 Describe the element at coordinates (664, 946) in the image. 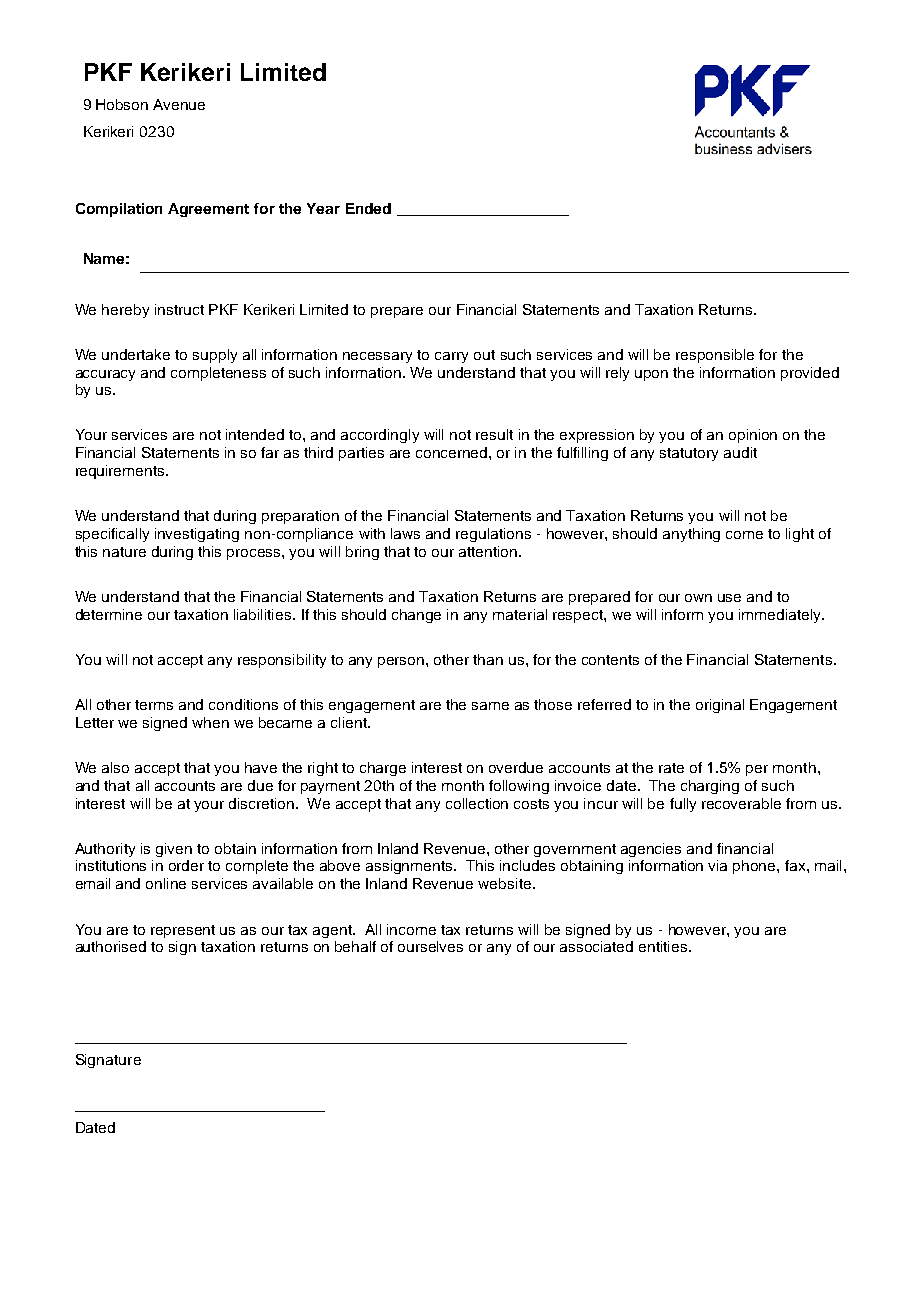

I see `entities` at that location.
